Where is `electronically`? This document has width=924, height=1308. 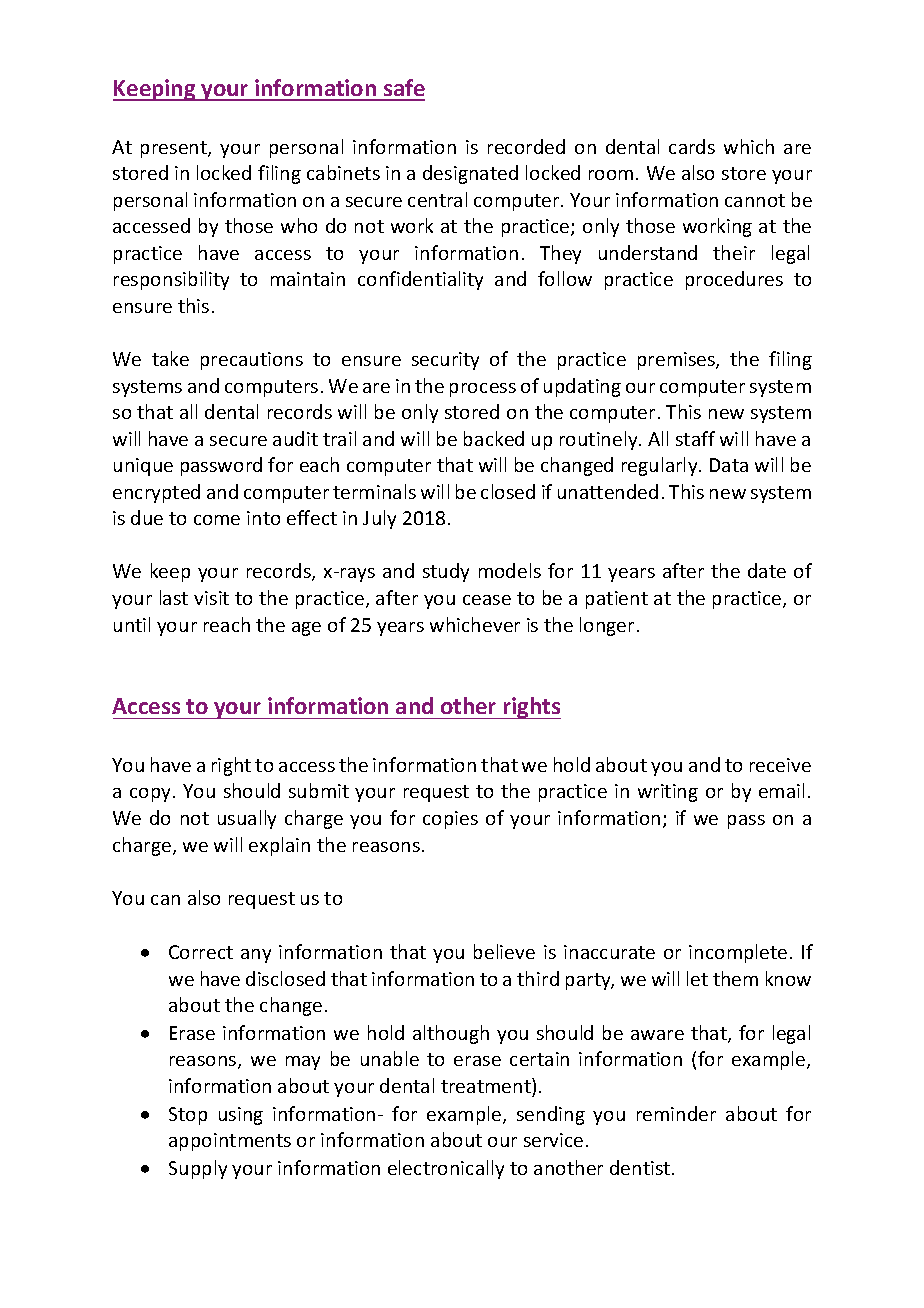 electronically is located at coordinates (446, 1169).
